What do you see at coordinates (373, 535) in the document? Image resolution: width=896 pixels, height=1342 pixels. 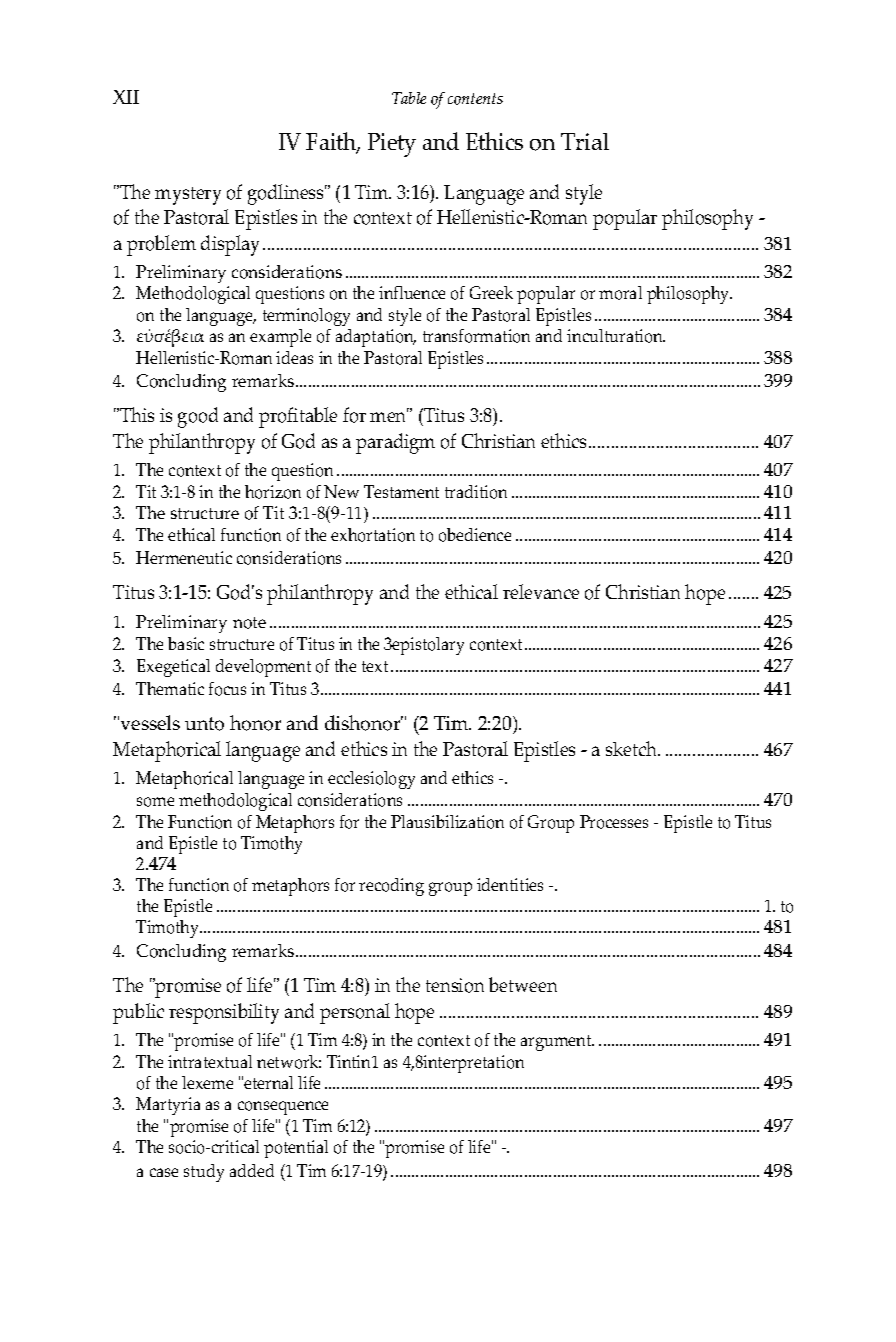 I see `exhortation` at bounding box center [373, 535].
